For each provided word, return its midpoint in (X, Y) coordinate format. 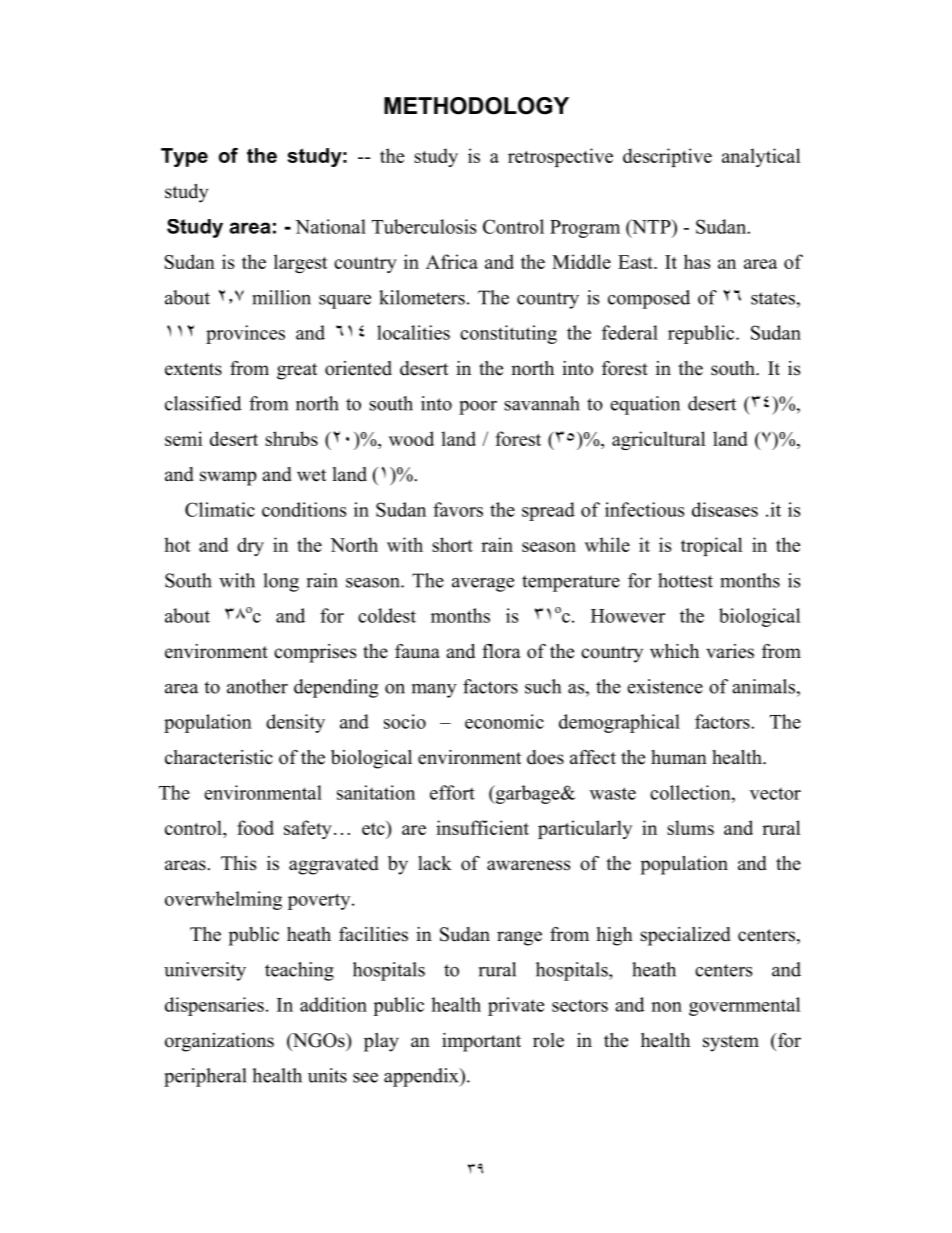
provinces (245, 334)
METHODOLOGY (476, 106)
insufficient (482, 827)
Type (184, 157)
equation (645, 405)
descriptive (667, 157)
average (483, 585)
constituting (508, 334)
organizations (219, 1042)
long (281, 582)
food (255, 827)
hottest (685, 580)
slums (690, 827)
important (481, 1042)
